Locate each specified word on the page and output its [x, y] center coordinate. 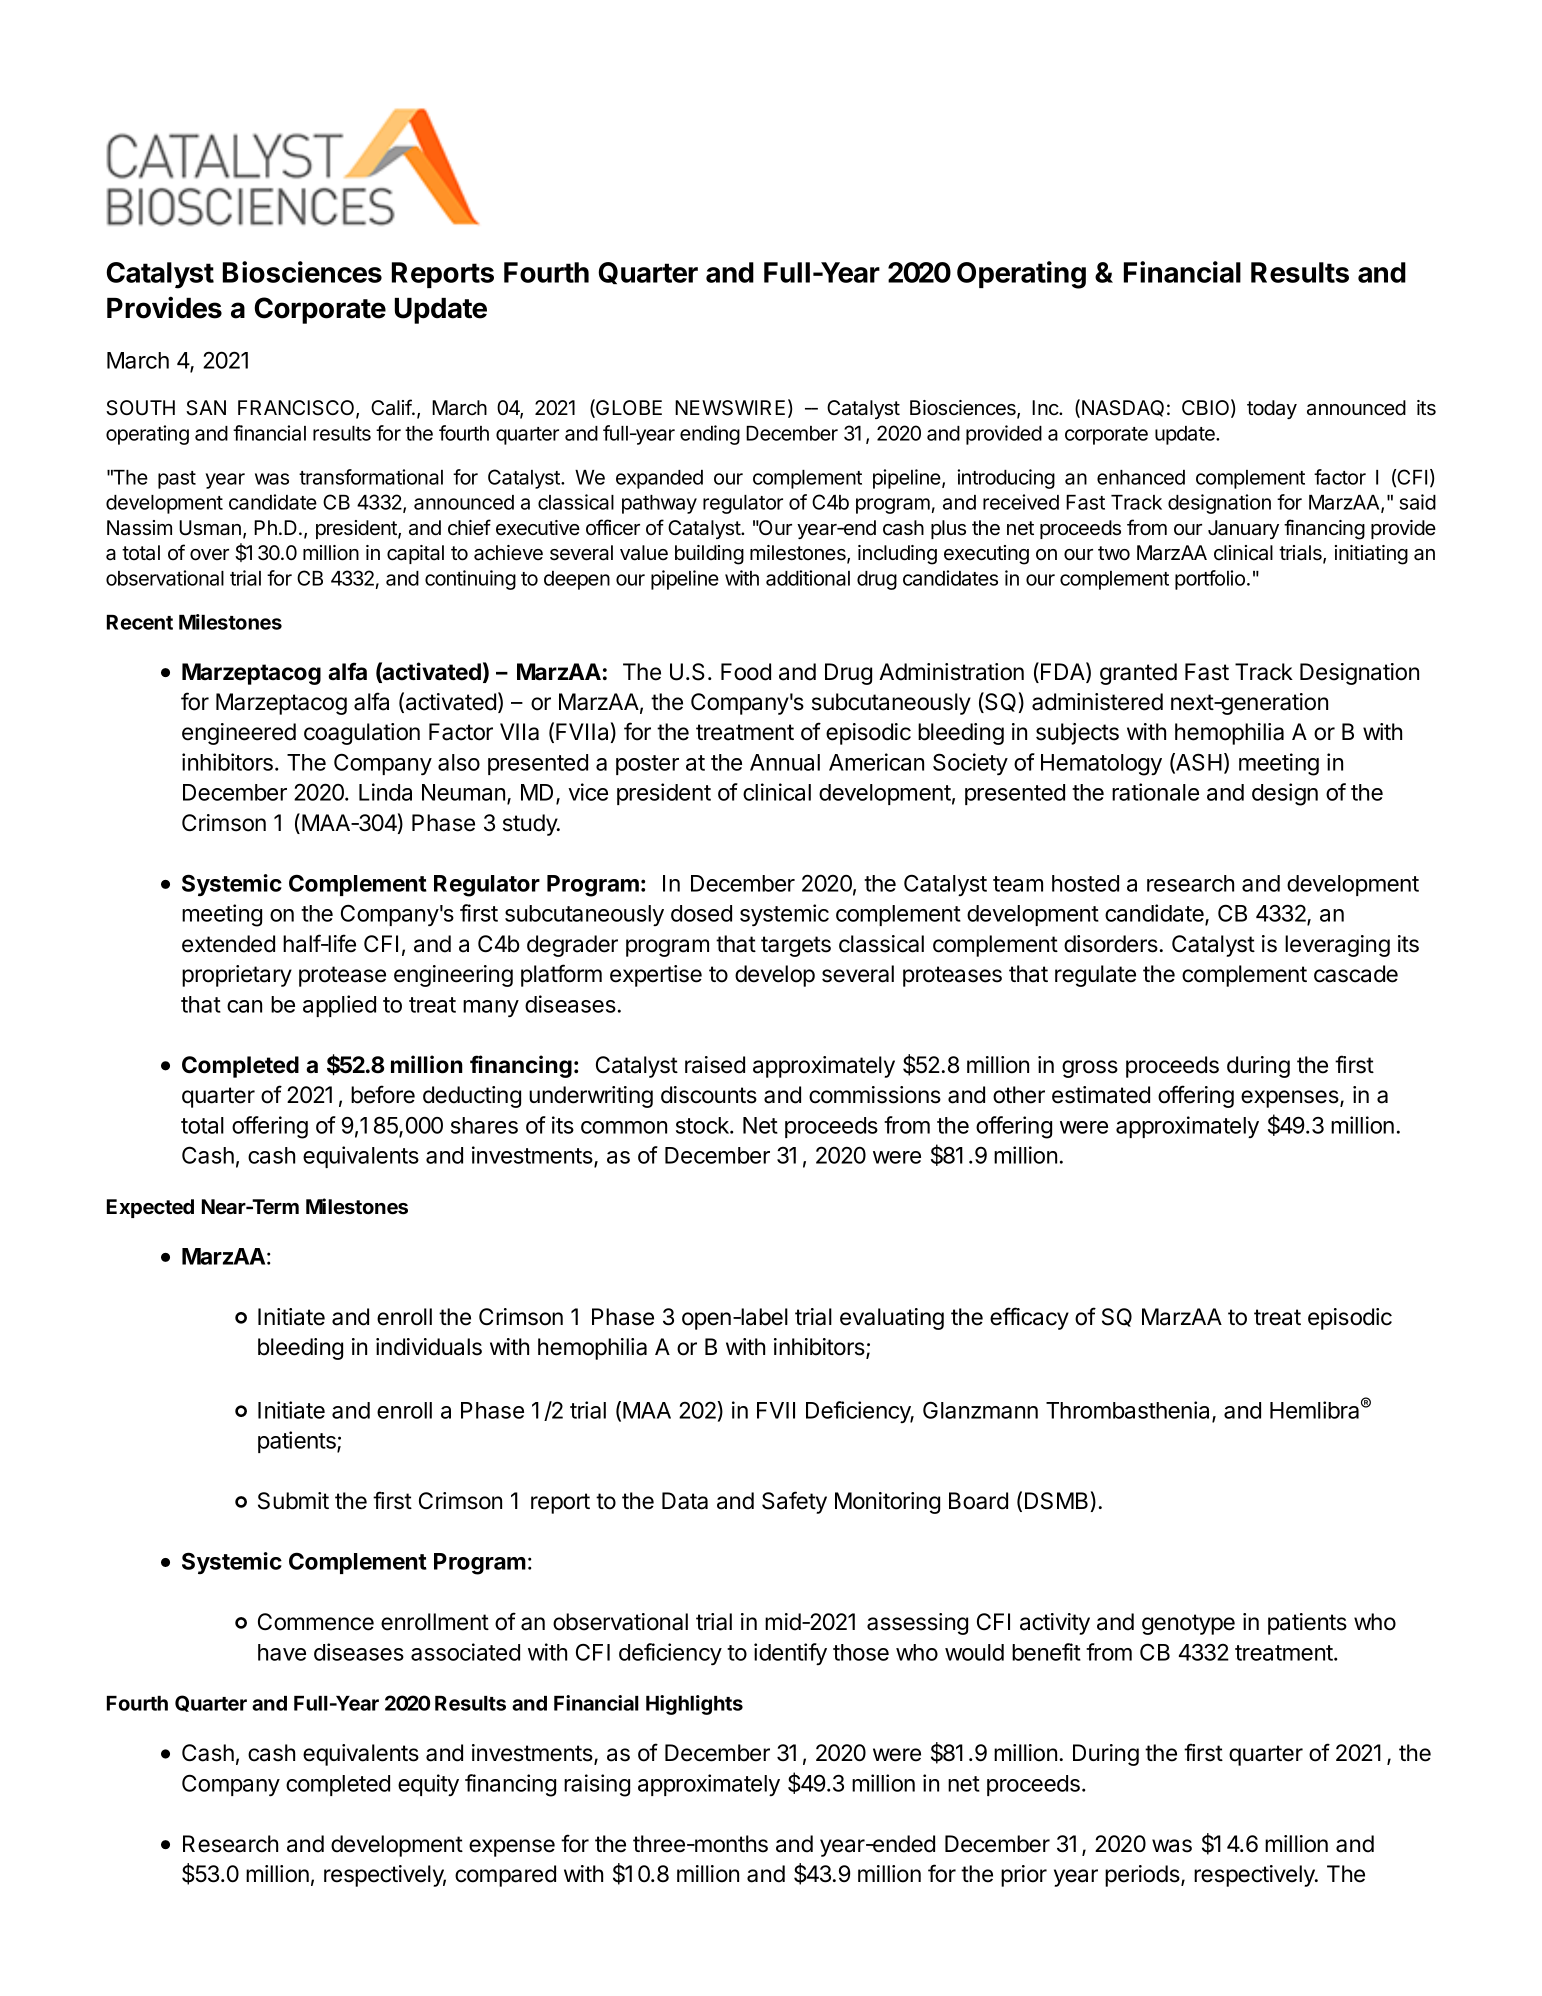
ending [710, 435]
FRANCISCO [297, 409]
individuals [429, 1347]
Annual [785, 762]
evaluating [892, 1319]
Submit [293, 1501]
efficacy [1029, 1318]
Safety [794, 1502]
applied [339, 1006]
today [1272, 409]
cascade [1356, 974]
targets [796, 946]
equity [428, 1785]
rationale [1155, 792]
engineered [239, 734]
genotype [1188, 1624]
